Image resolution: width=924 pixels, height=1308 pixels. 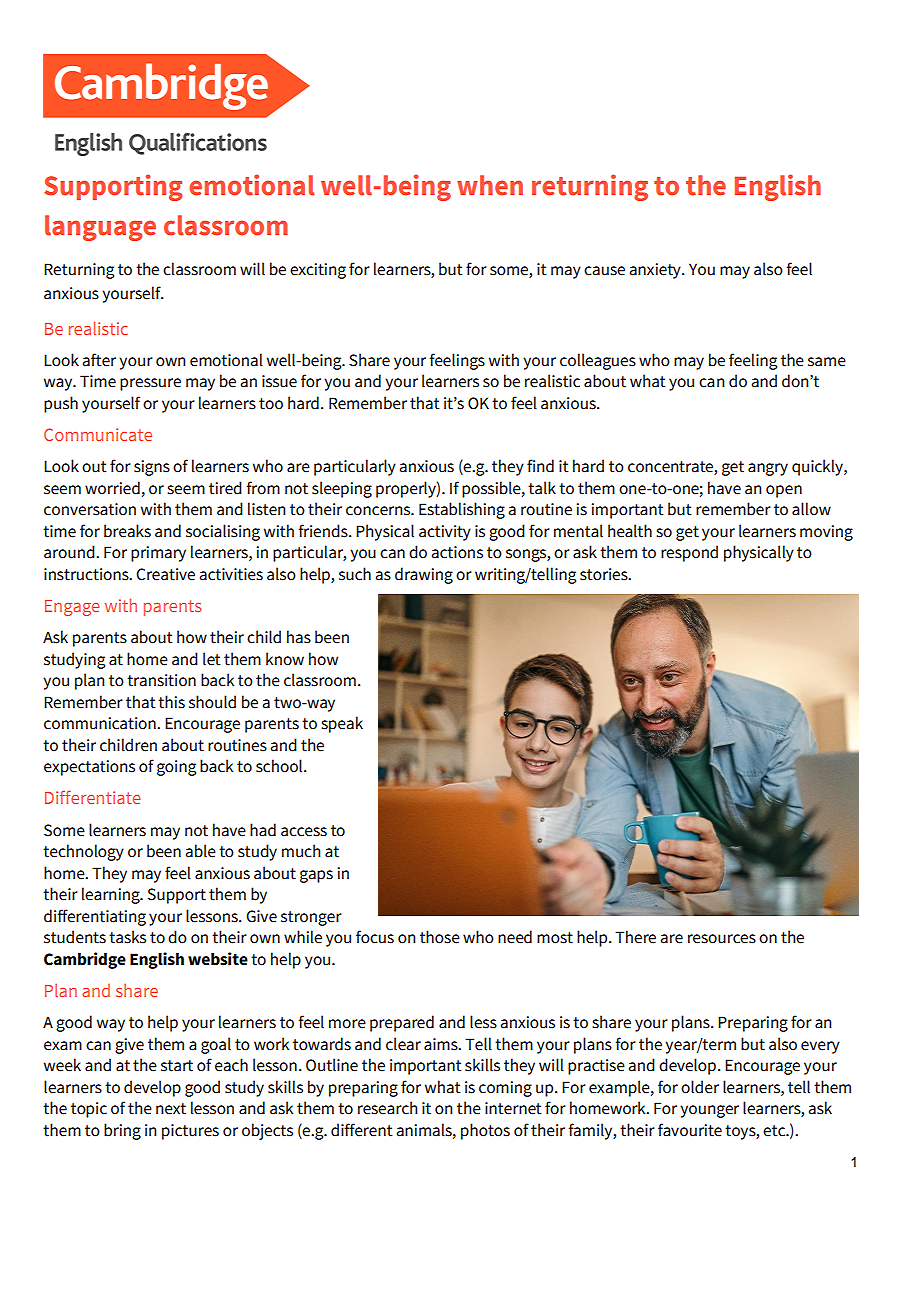 What do you see at coordinates (784, 491) in the page?
I see `open` at bounding box center [784, 491].
